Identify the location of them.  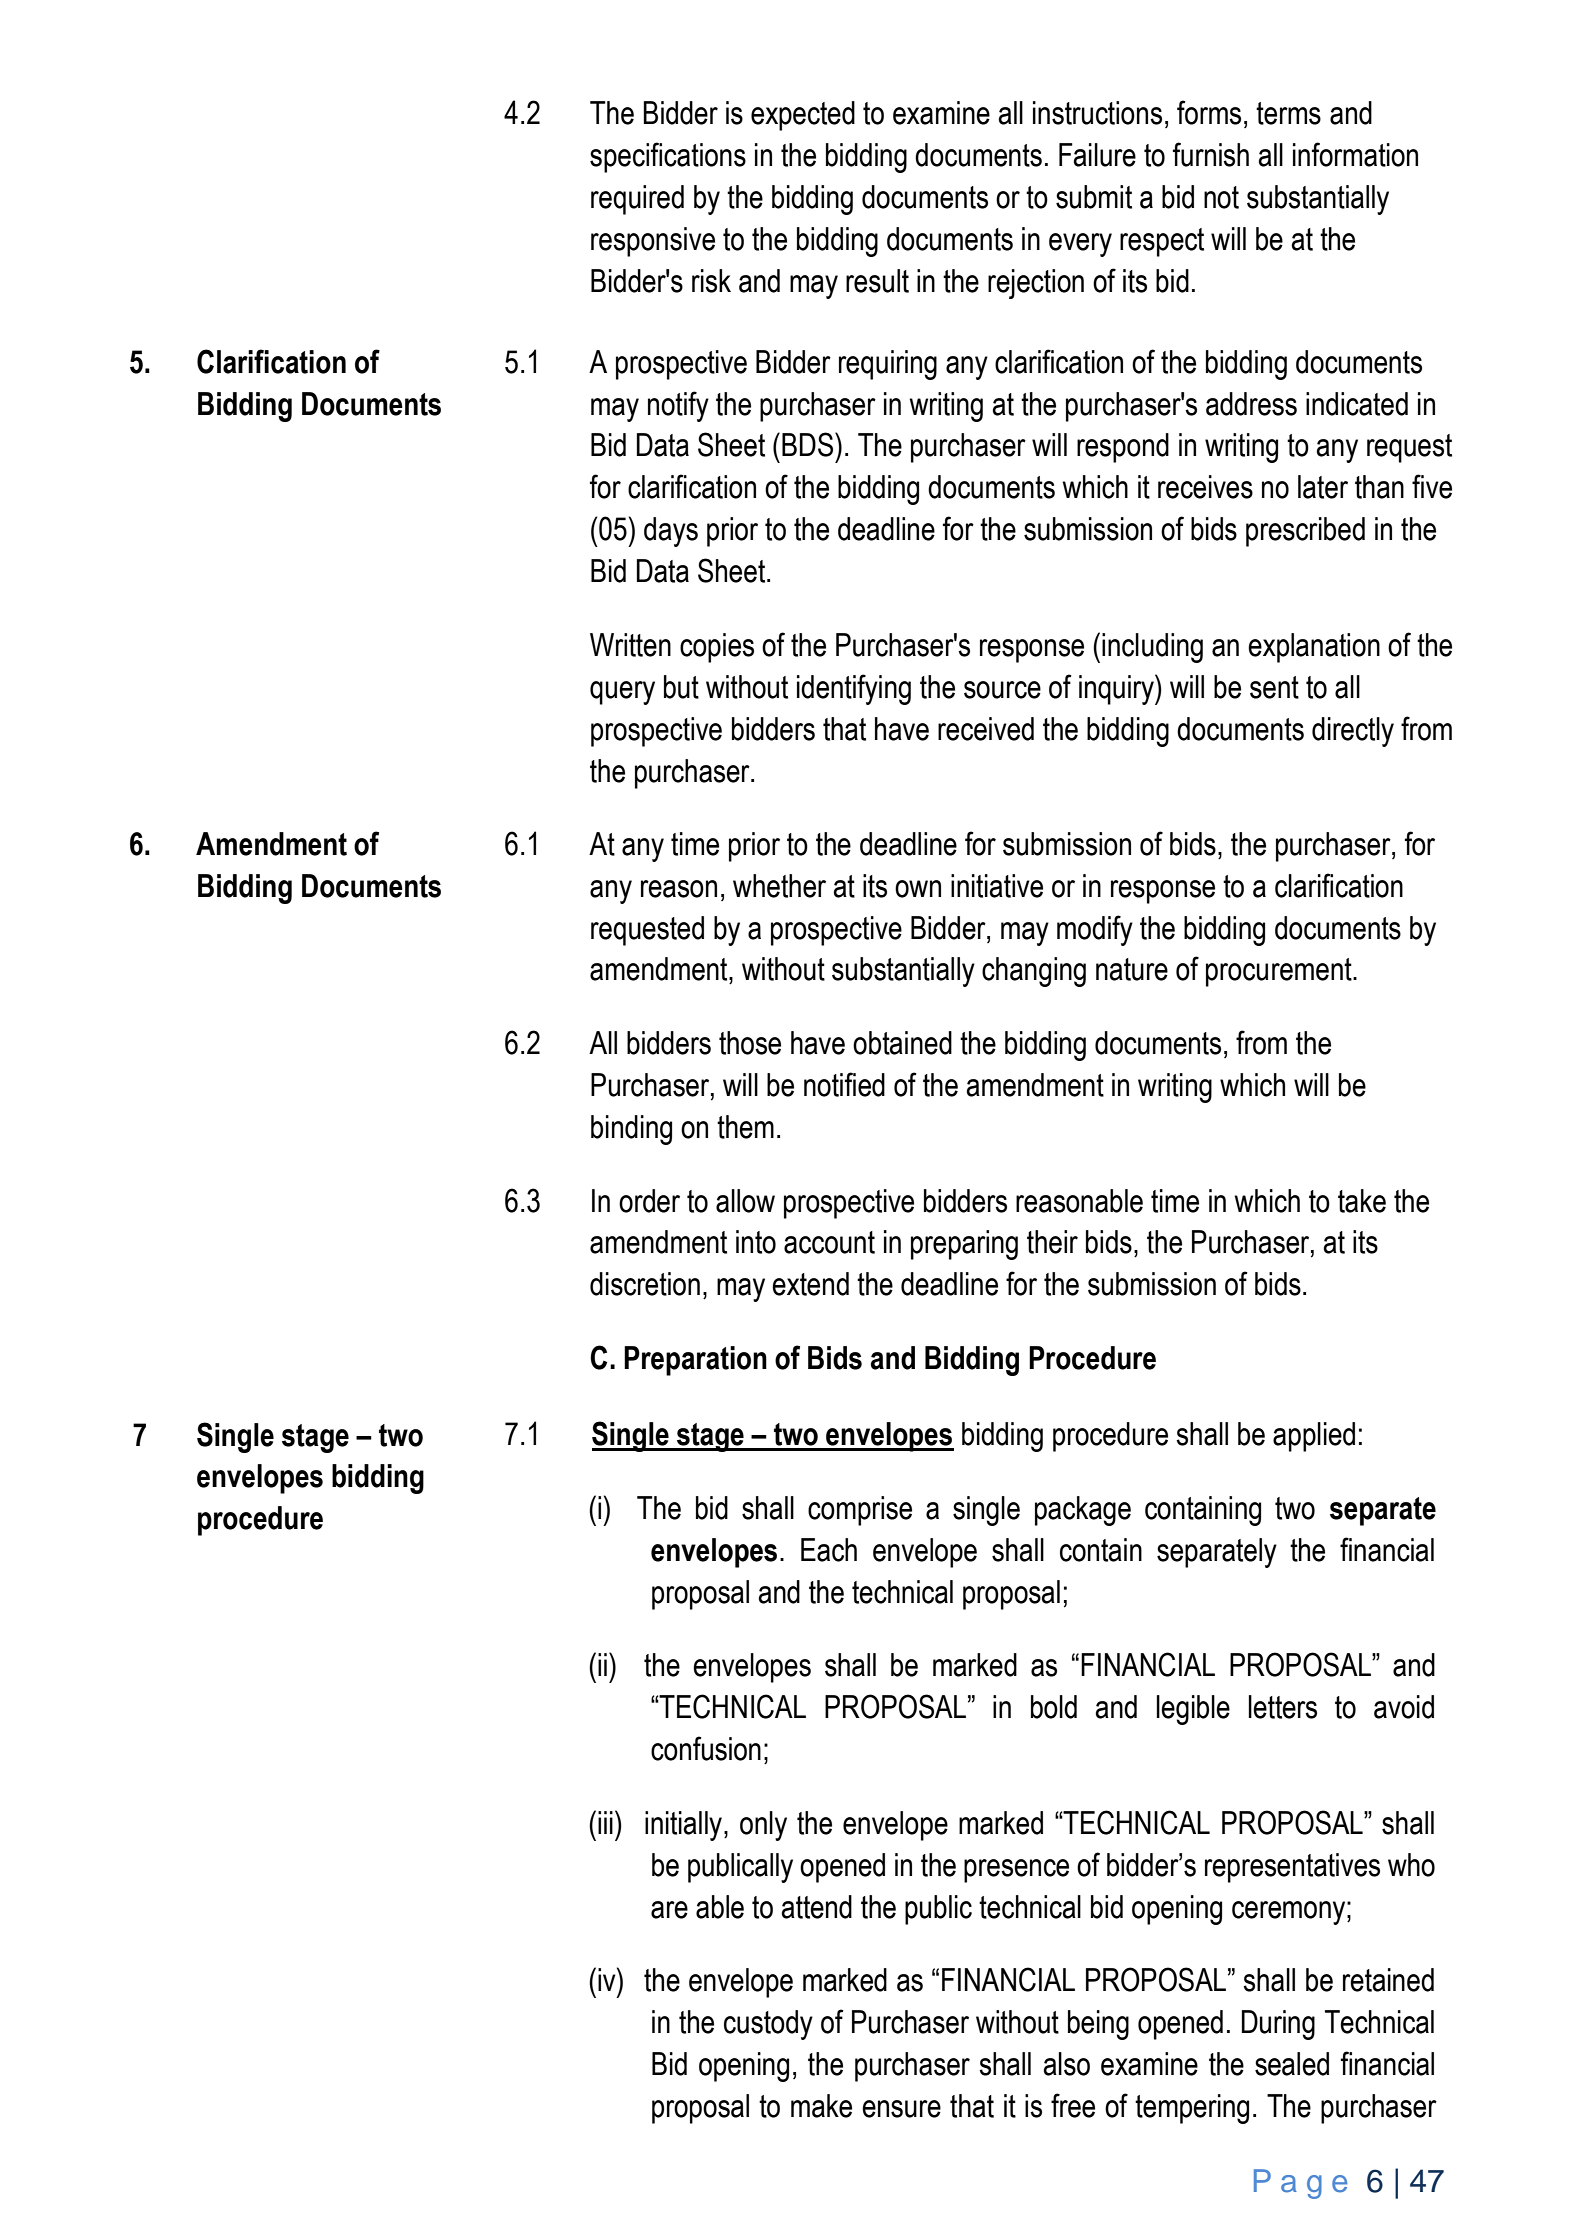
(745, 1127).
